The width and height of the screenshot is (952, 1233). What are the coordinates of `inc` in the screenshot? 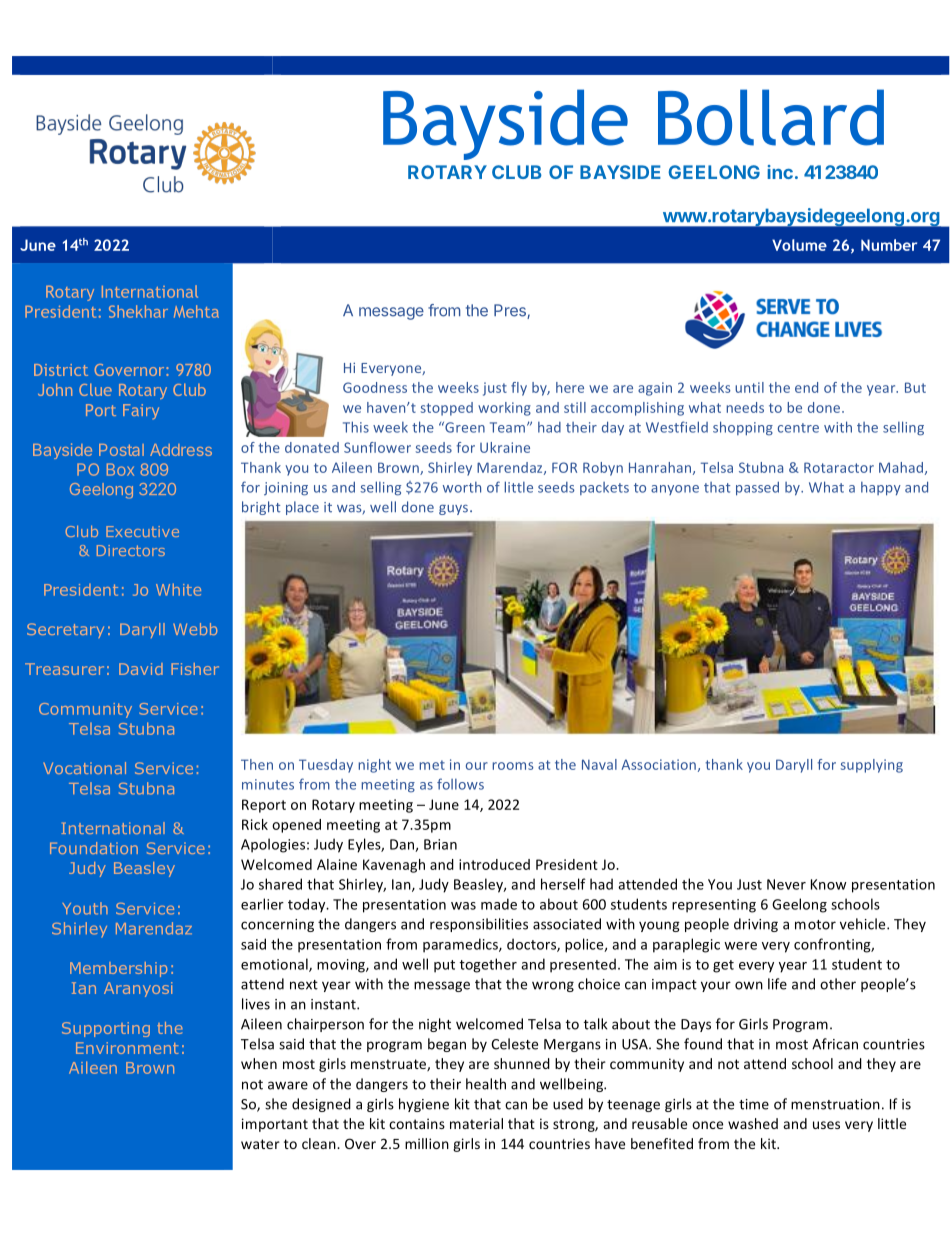 It's located at (780, 172).
